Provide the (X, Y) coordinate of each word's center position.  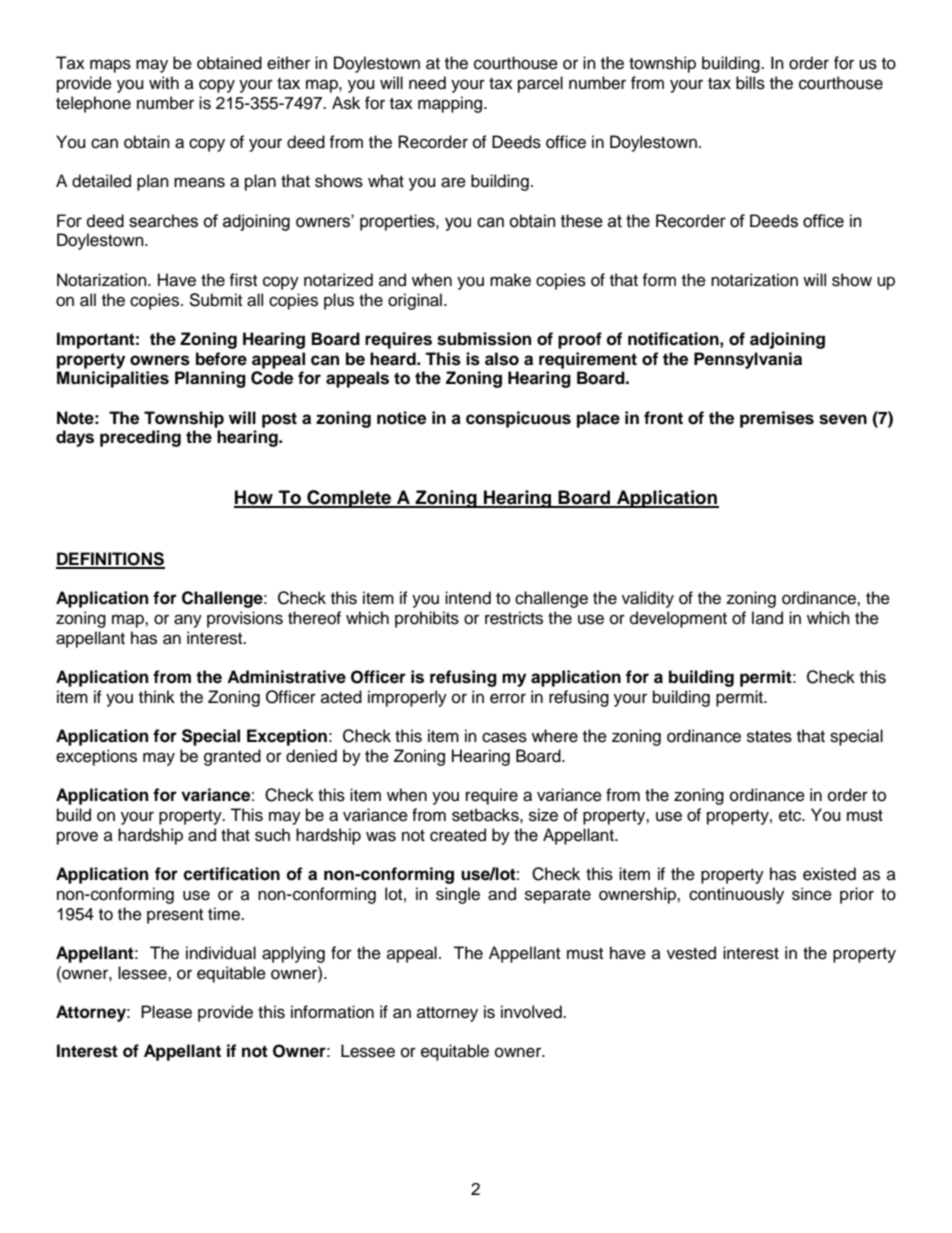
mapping (451, 104)
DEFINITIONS (110, 560)
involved (532, 1012)
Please (166, 1012)
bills (750, 83)
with (164, 82)
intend (468, 598)
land (767, 618)
